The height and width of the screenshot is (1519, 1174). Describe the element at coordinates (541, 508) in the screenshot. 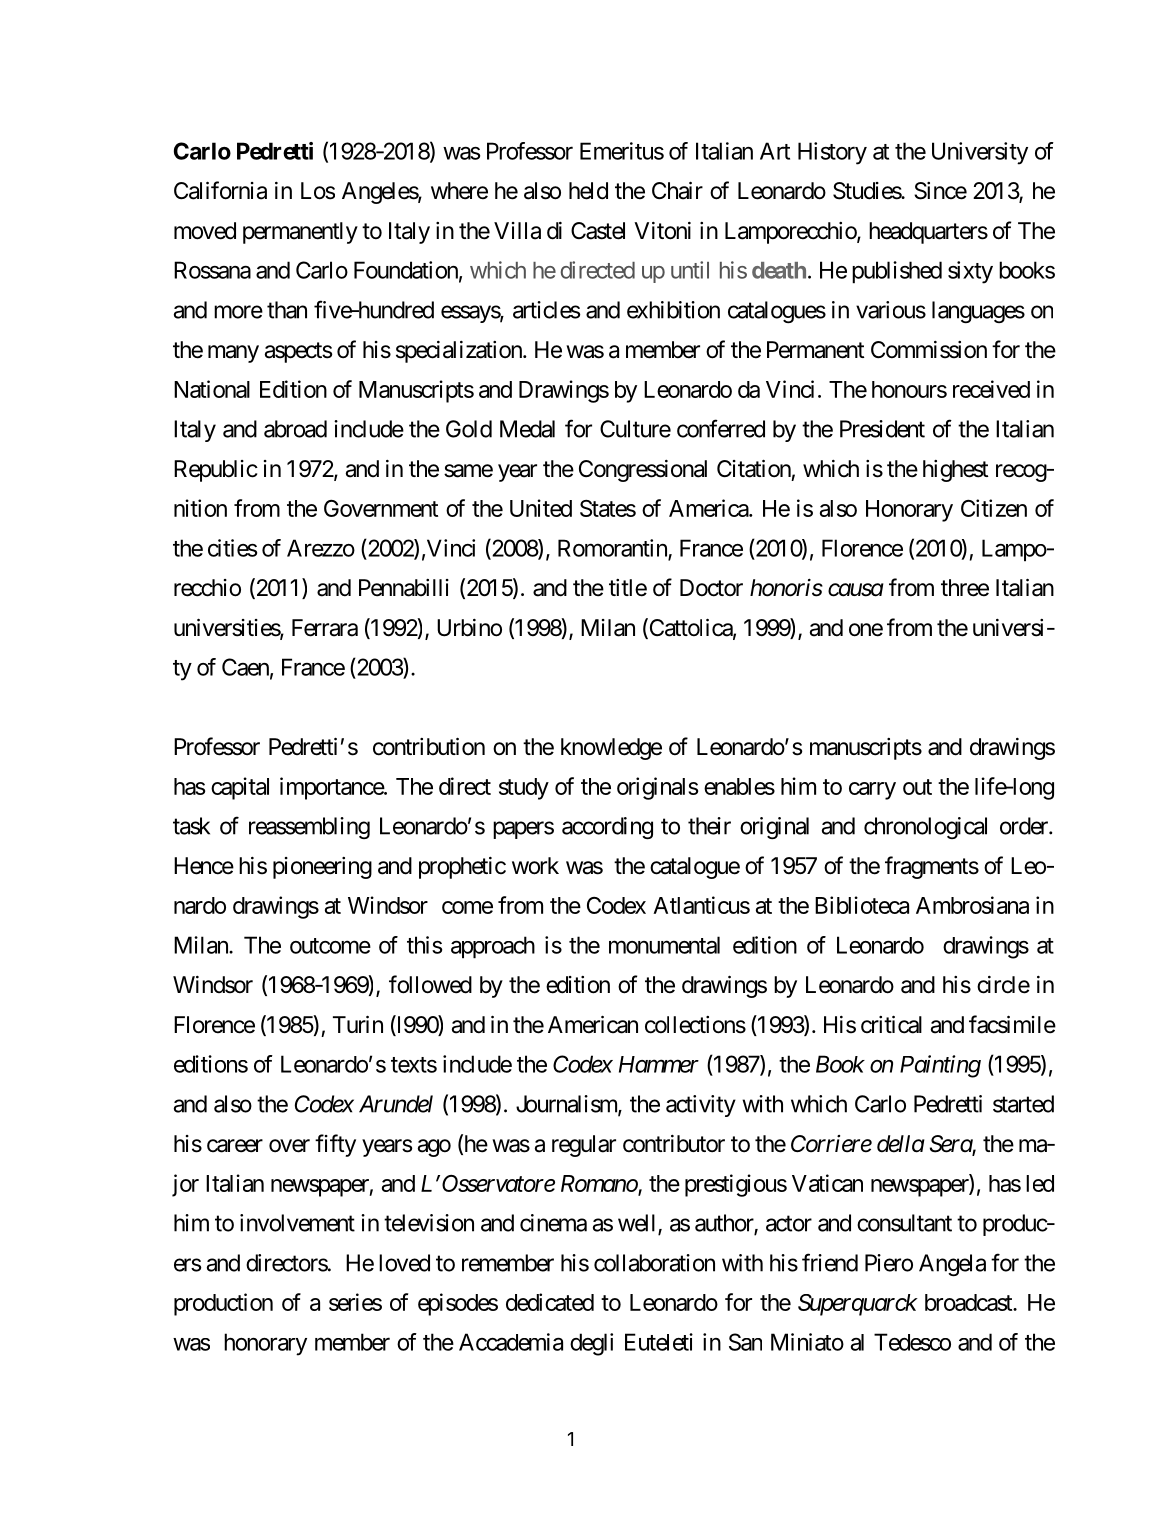

I see `United` at that location.
